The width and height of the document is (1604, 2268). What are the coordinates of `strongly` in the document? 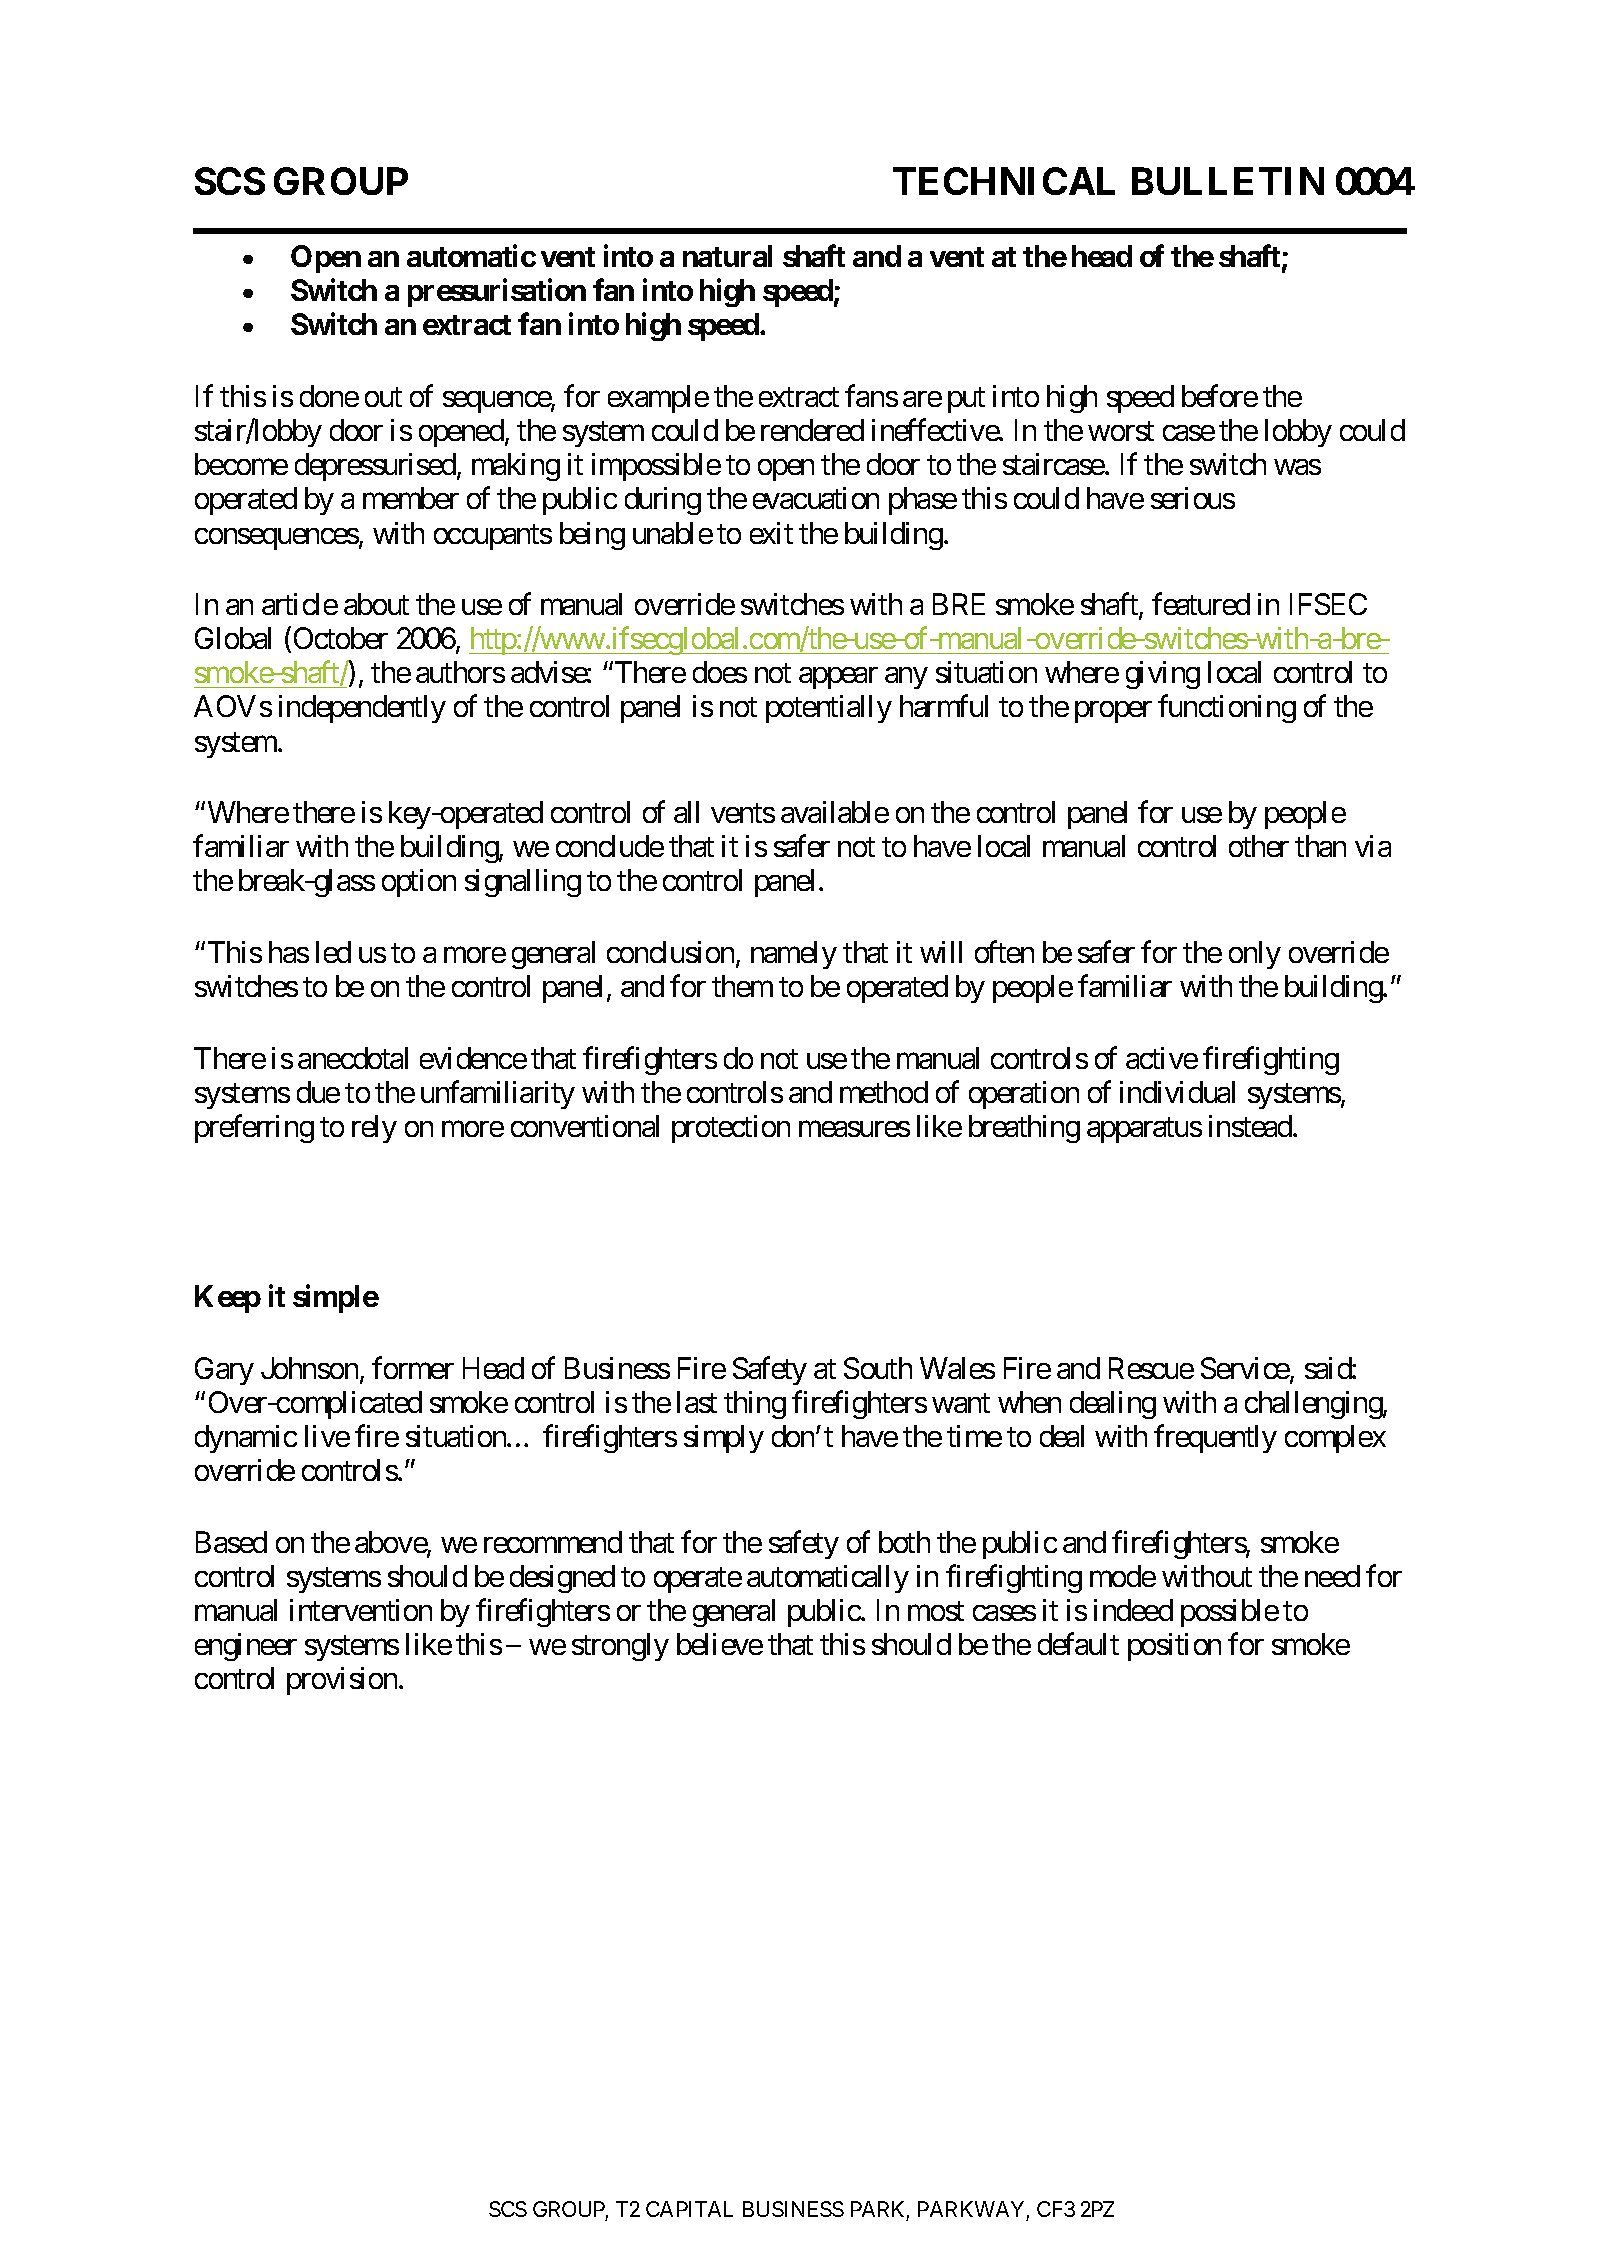 It's located at (620, 1647).
